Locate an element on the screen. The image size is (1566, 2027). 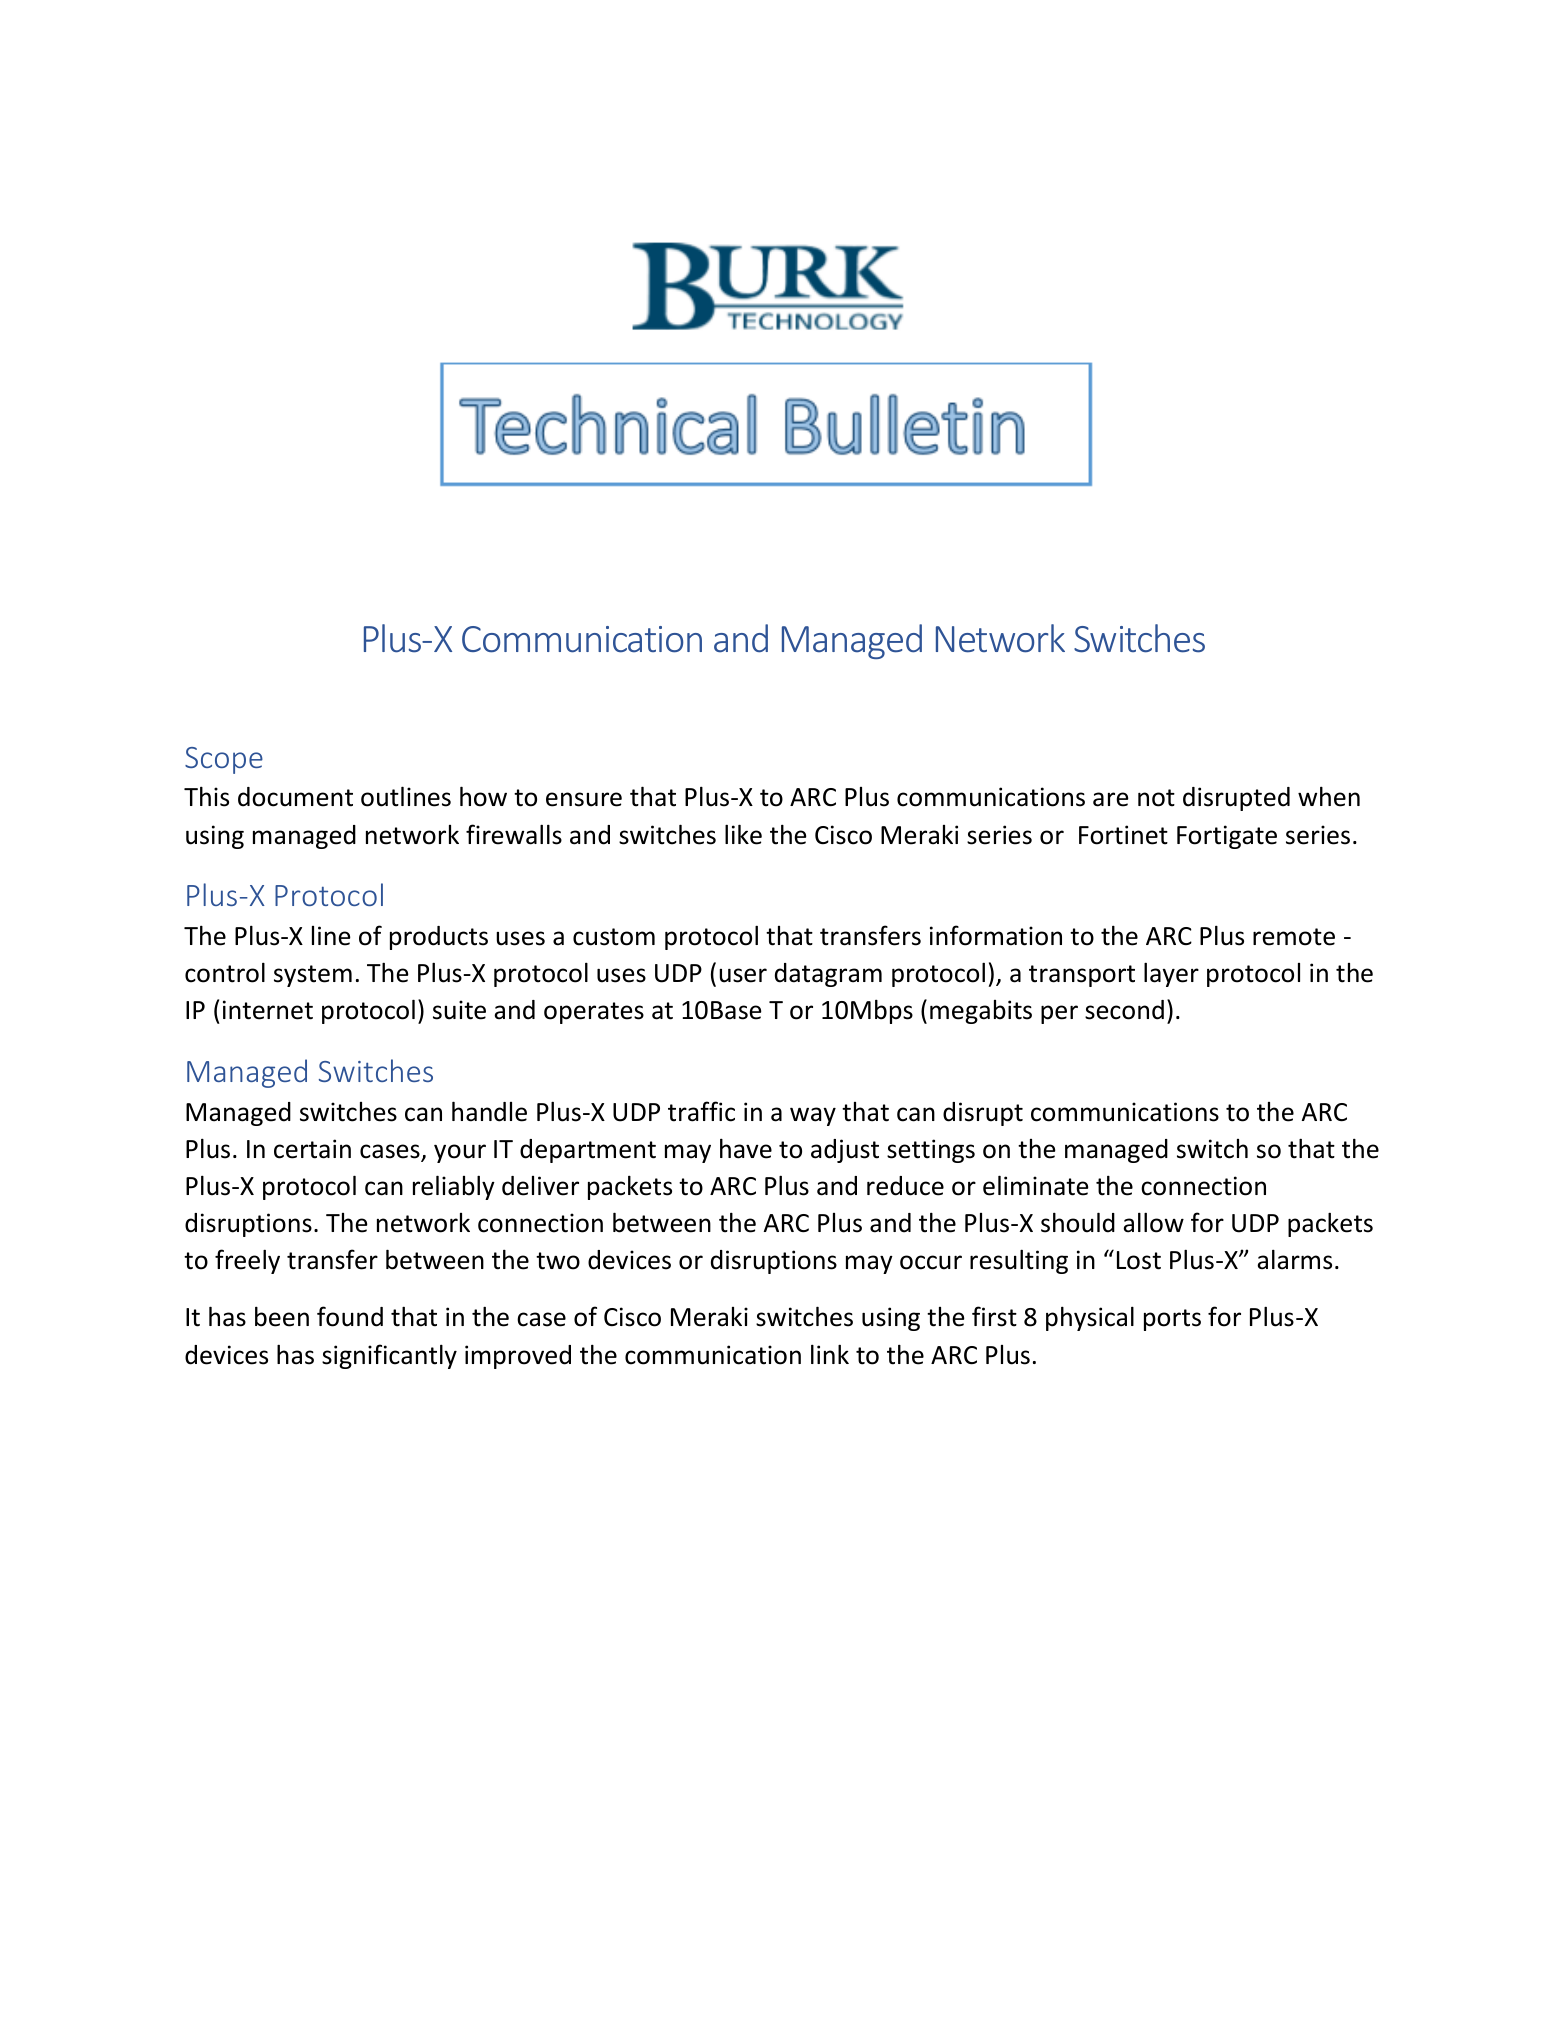
traffic is located at coordinates (701, 1111).
